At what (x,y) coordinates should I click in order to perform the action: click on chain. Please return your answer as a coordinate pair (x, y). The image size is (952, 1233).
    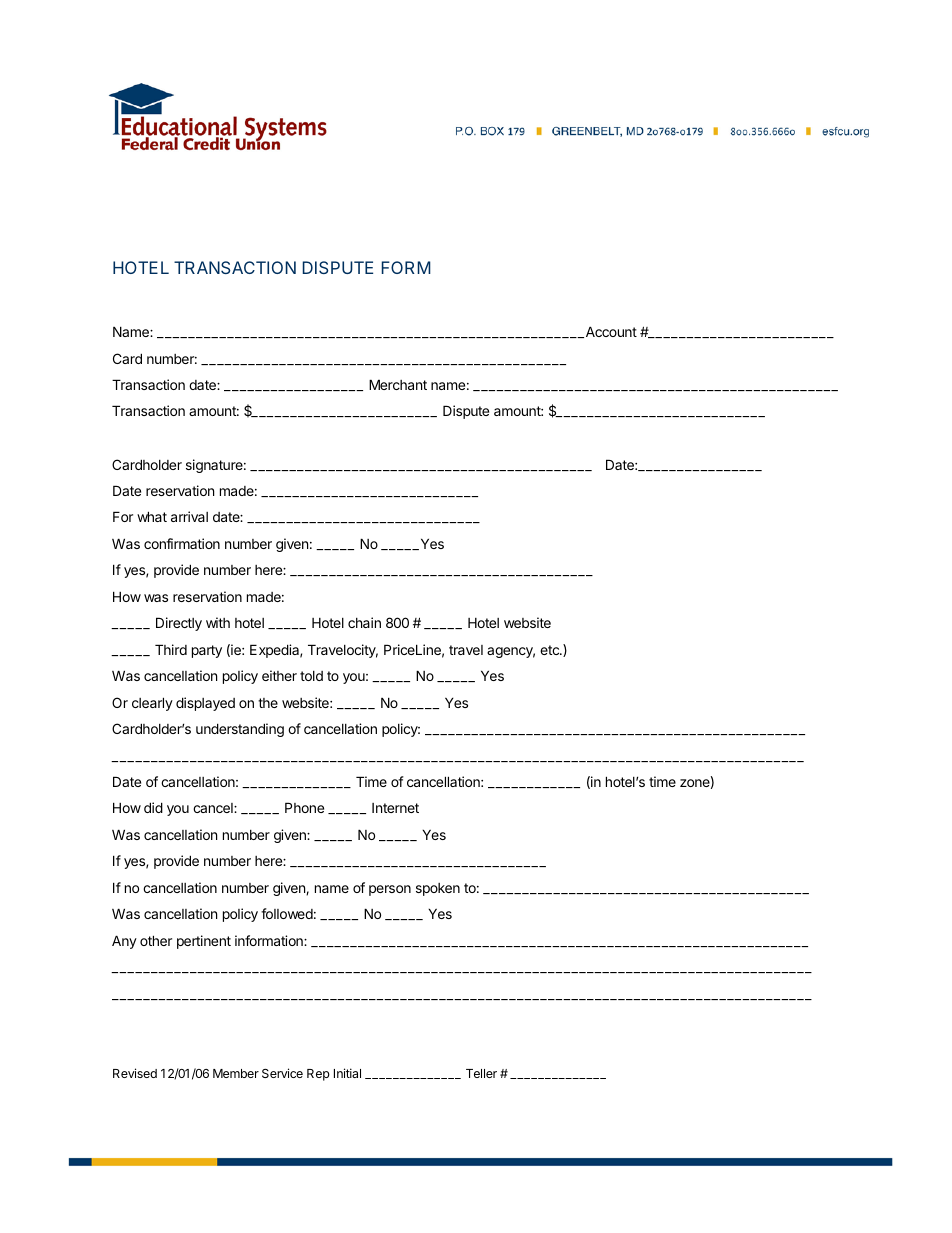
    Looking at the image, I should click on (364, 622).
